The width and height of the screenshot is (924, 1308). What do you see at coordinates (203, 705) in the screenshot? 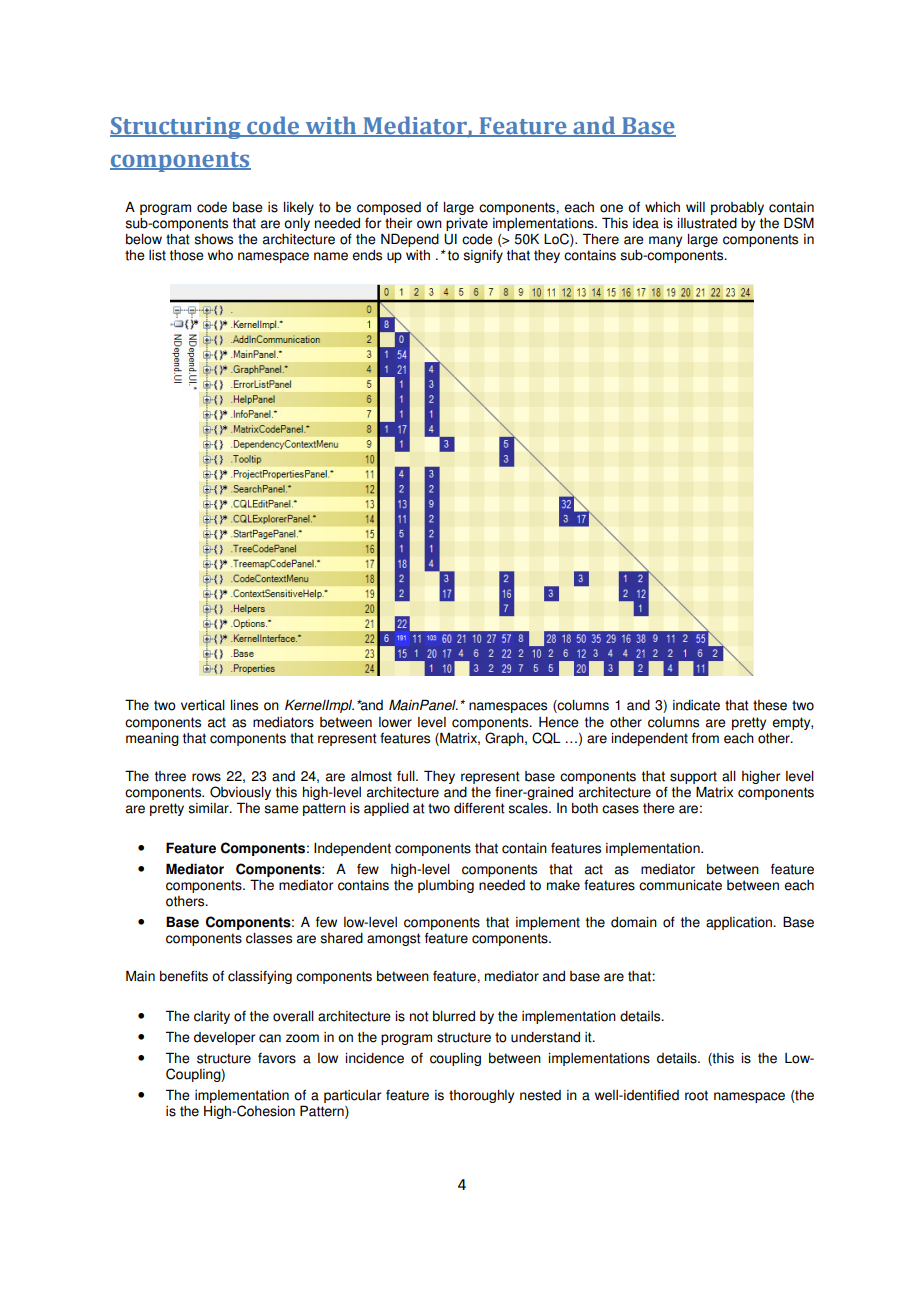
I see `vertical` at bounding box center [203, 705].
